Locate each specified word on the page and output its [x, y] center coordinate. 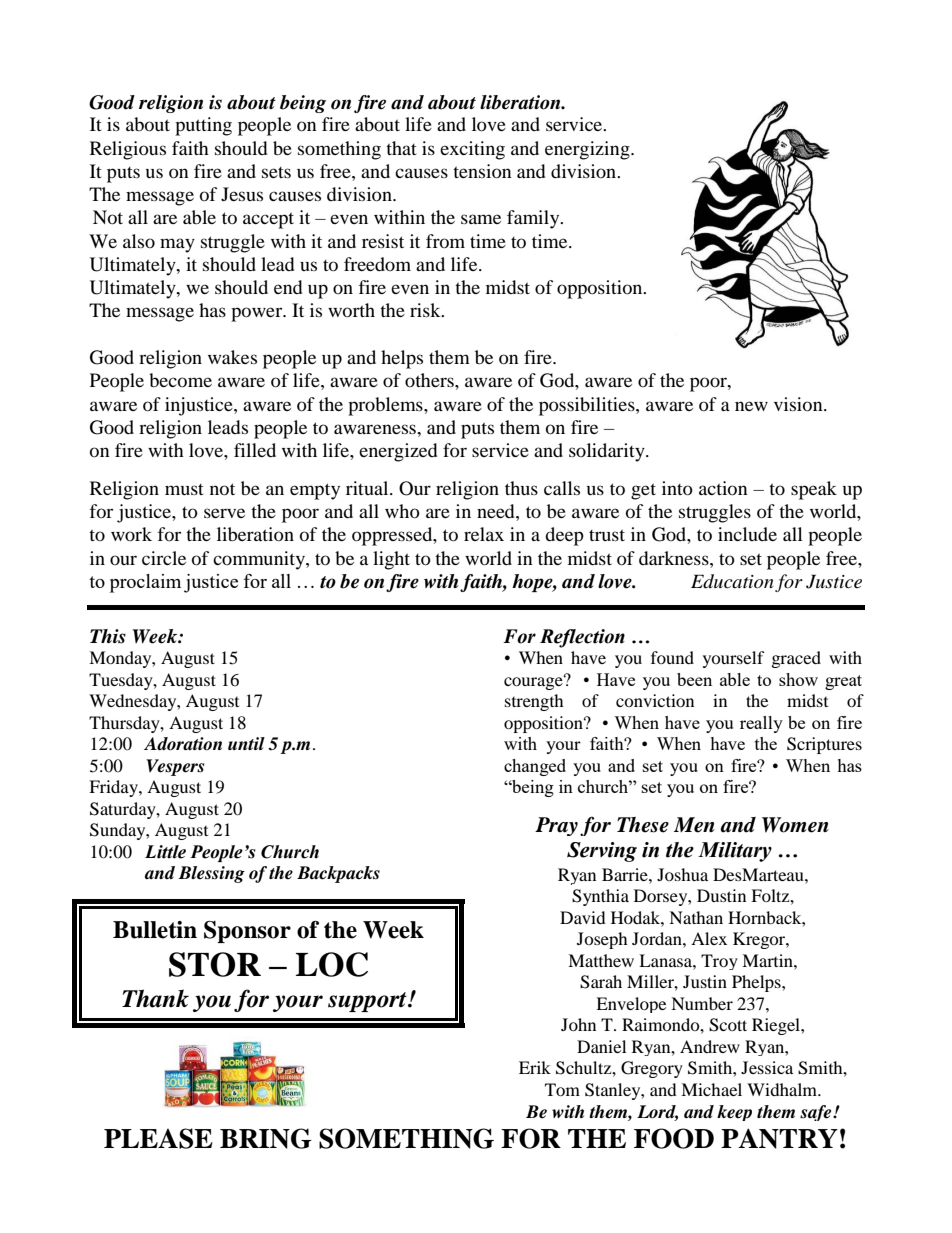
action [723, 488]
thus [521, 488]
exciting [472, 150]
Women [795, 825]
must [184, 489]
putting [203, 126]
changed [535, 767]
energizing [588, 150]
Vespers [175, 767]
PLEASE [158, 1138]
